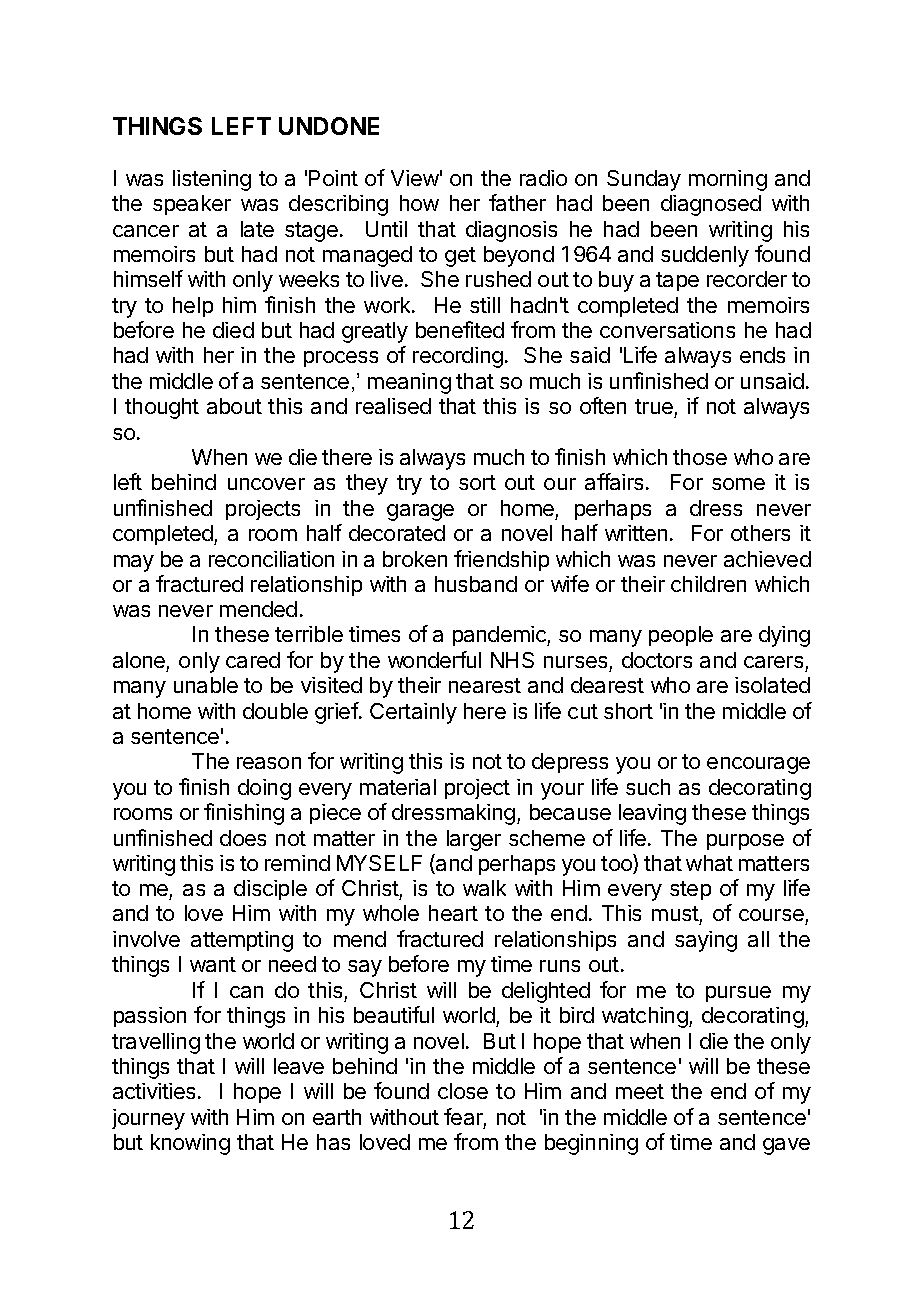 This image has width=924, height=1313. Describe the element at coordinates (434, 659) in the image. I see `wonderful` at that location.
